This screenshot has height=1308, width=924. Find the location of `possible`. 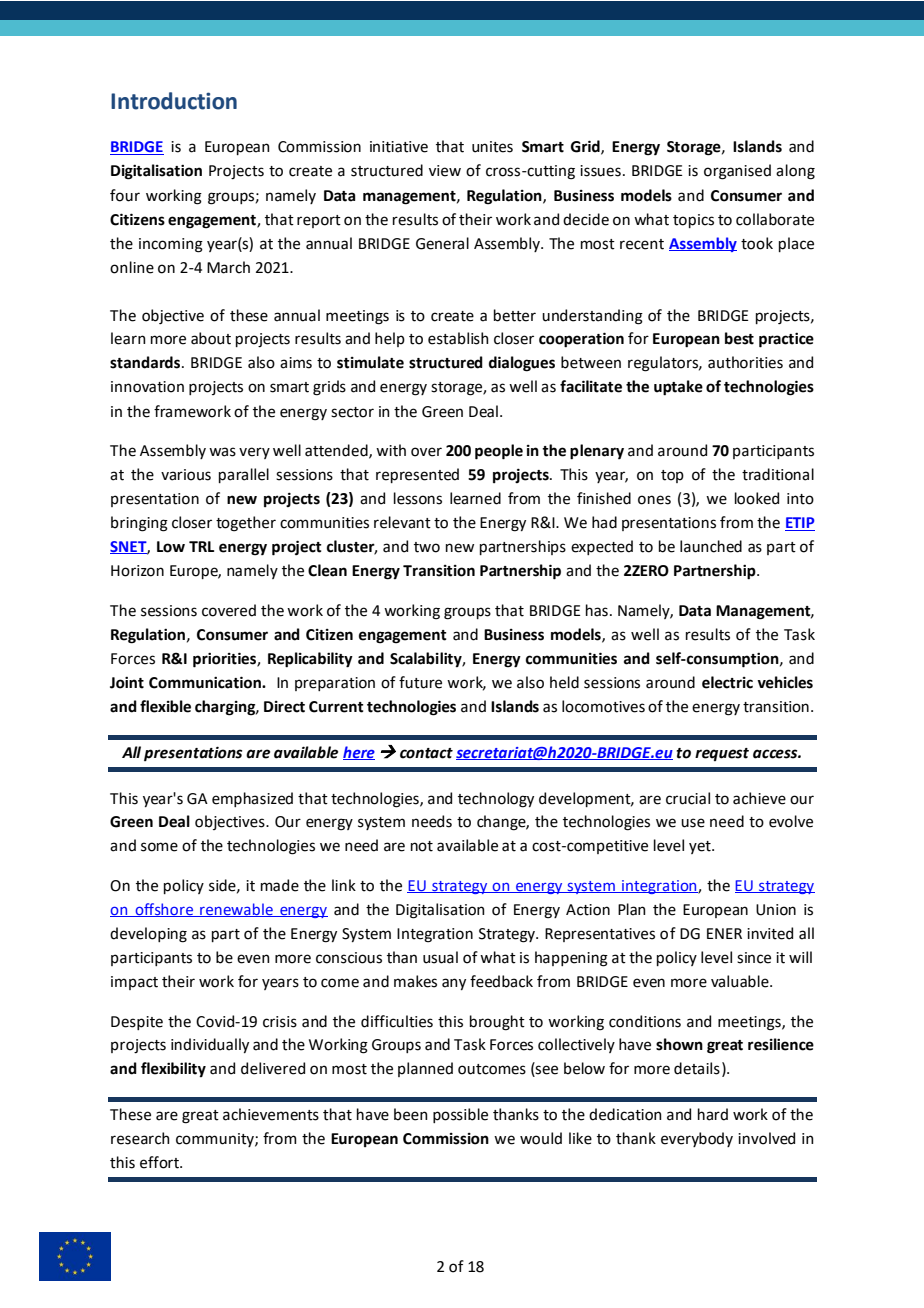

possible is located at coordinates (460, 1115).
